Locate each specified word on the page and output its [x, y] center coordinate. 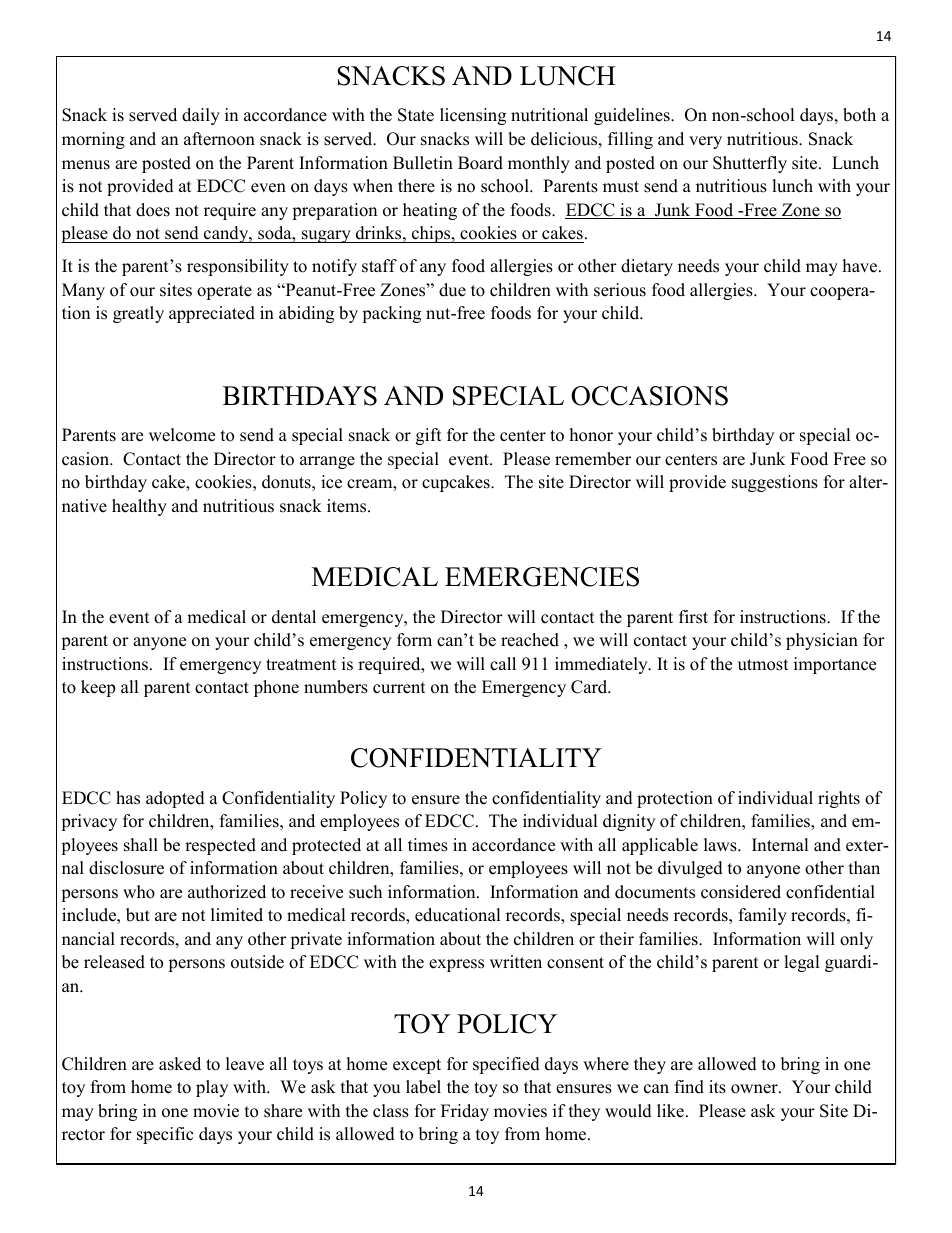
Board [480, 163]
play [212, 1088]
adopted [175, 799]
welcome [182, 435]
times [428, 845]
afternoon [219, 139]
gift [429, 436]
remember [593, 459]
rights [839, 799]
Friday [465, 1112]
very [705, 142]
